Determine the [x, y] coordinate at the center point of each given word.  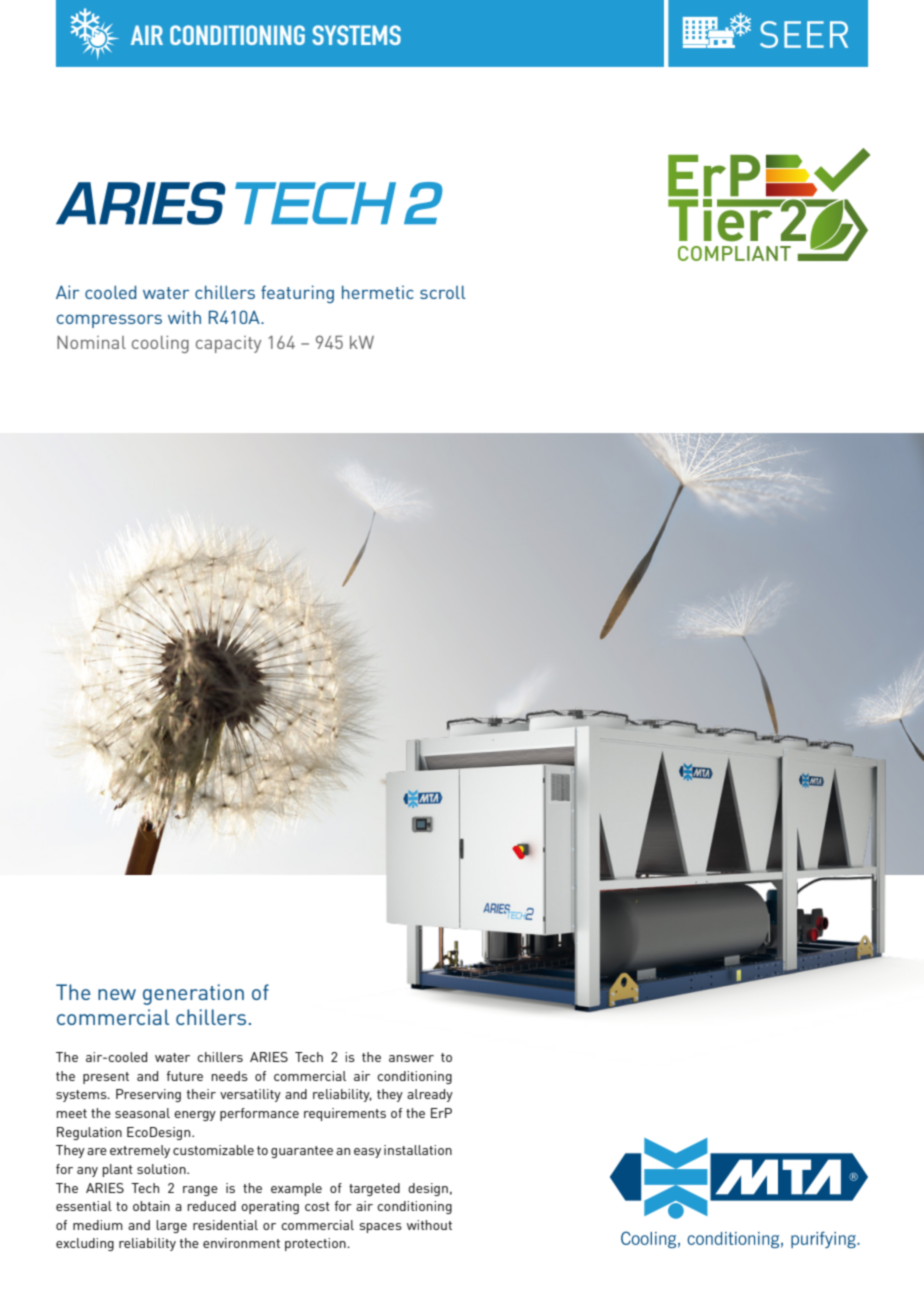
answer [411, 1058]
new [117, 994]
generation [193, 994]
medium [98, 1225]
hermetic [378, 292]
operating [270, 1207]
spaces [381, 1228]
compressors [109, 321]
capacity [228, 344]
